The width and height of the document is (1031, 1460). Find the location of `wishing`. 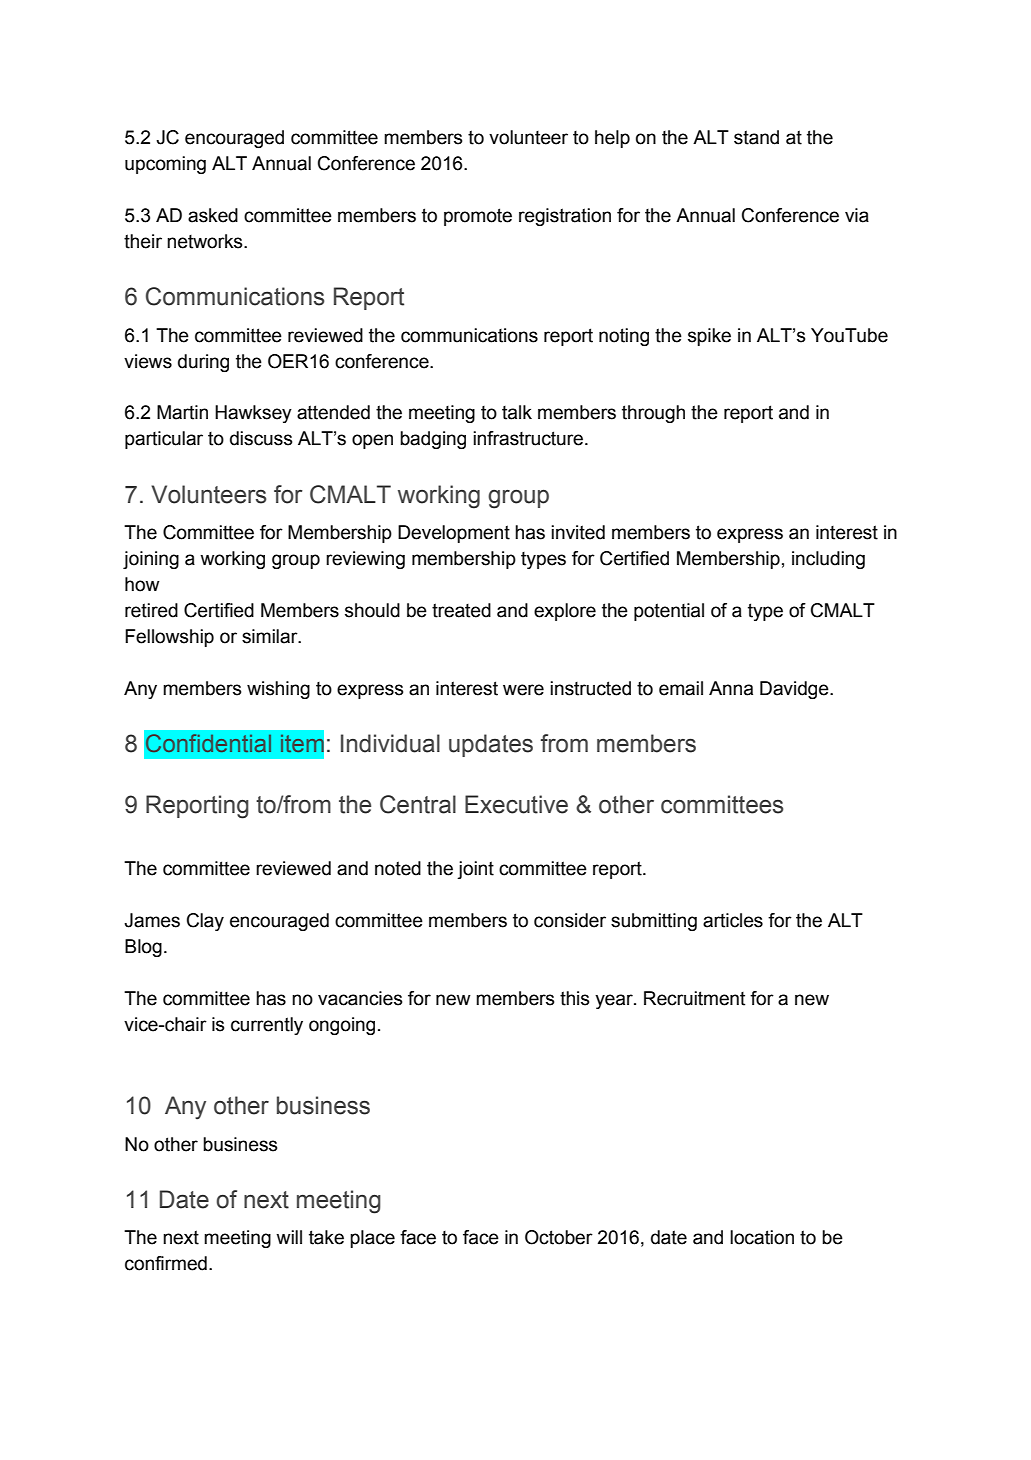

wishing is located at coordinates (278, 690).
